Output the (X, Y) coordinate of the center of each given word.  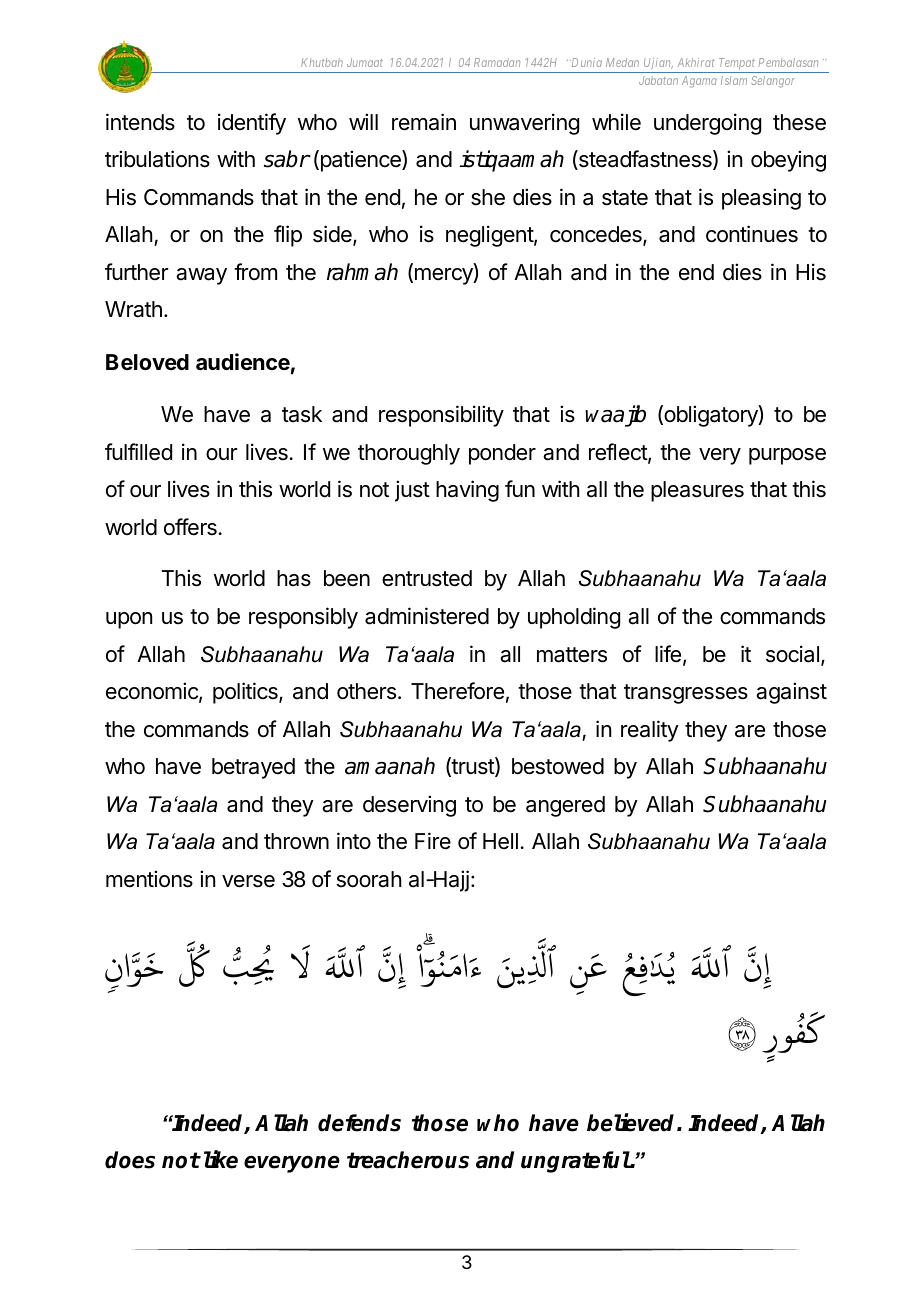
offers (190, 527)
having (467, 491)
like (221, 1159)
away (201, 276)
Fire (433, 841)
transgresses (686, 694)
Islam (734, 80)
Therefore (457, 691)
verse (248, 881)
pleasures (697, 491)
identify (252, 124)
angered (565, 806)
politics (246, 693)
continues (752, 234)
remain (424, 122)
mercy (443, 276)
